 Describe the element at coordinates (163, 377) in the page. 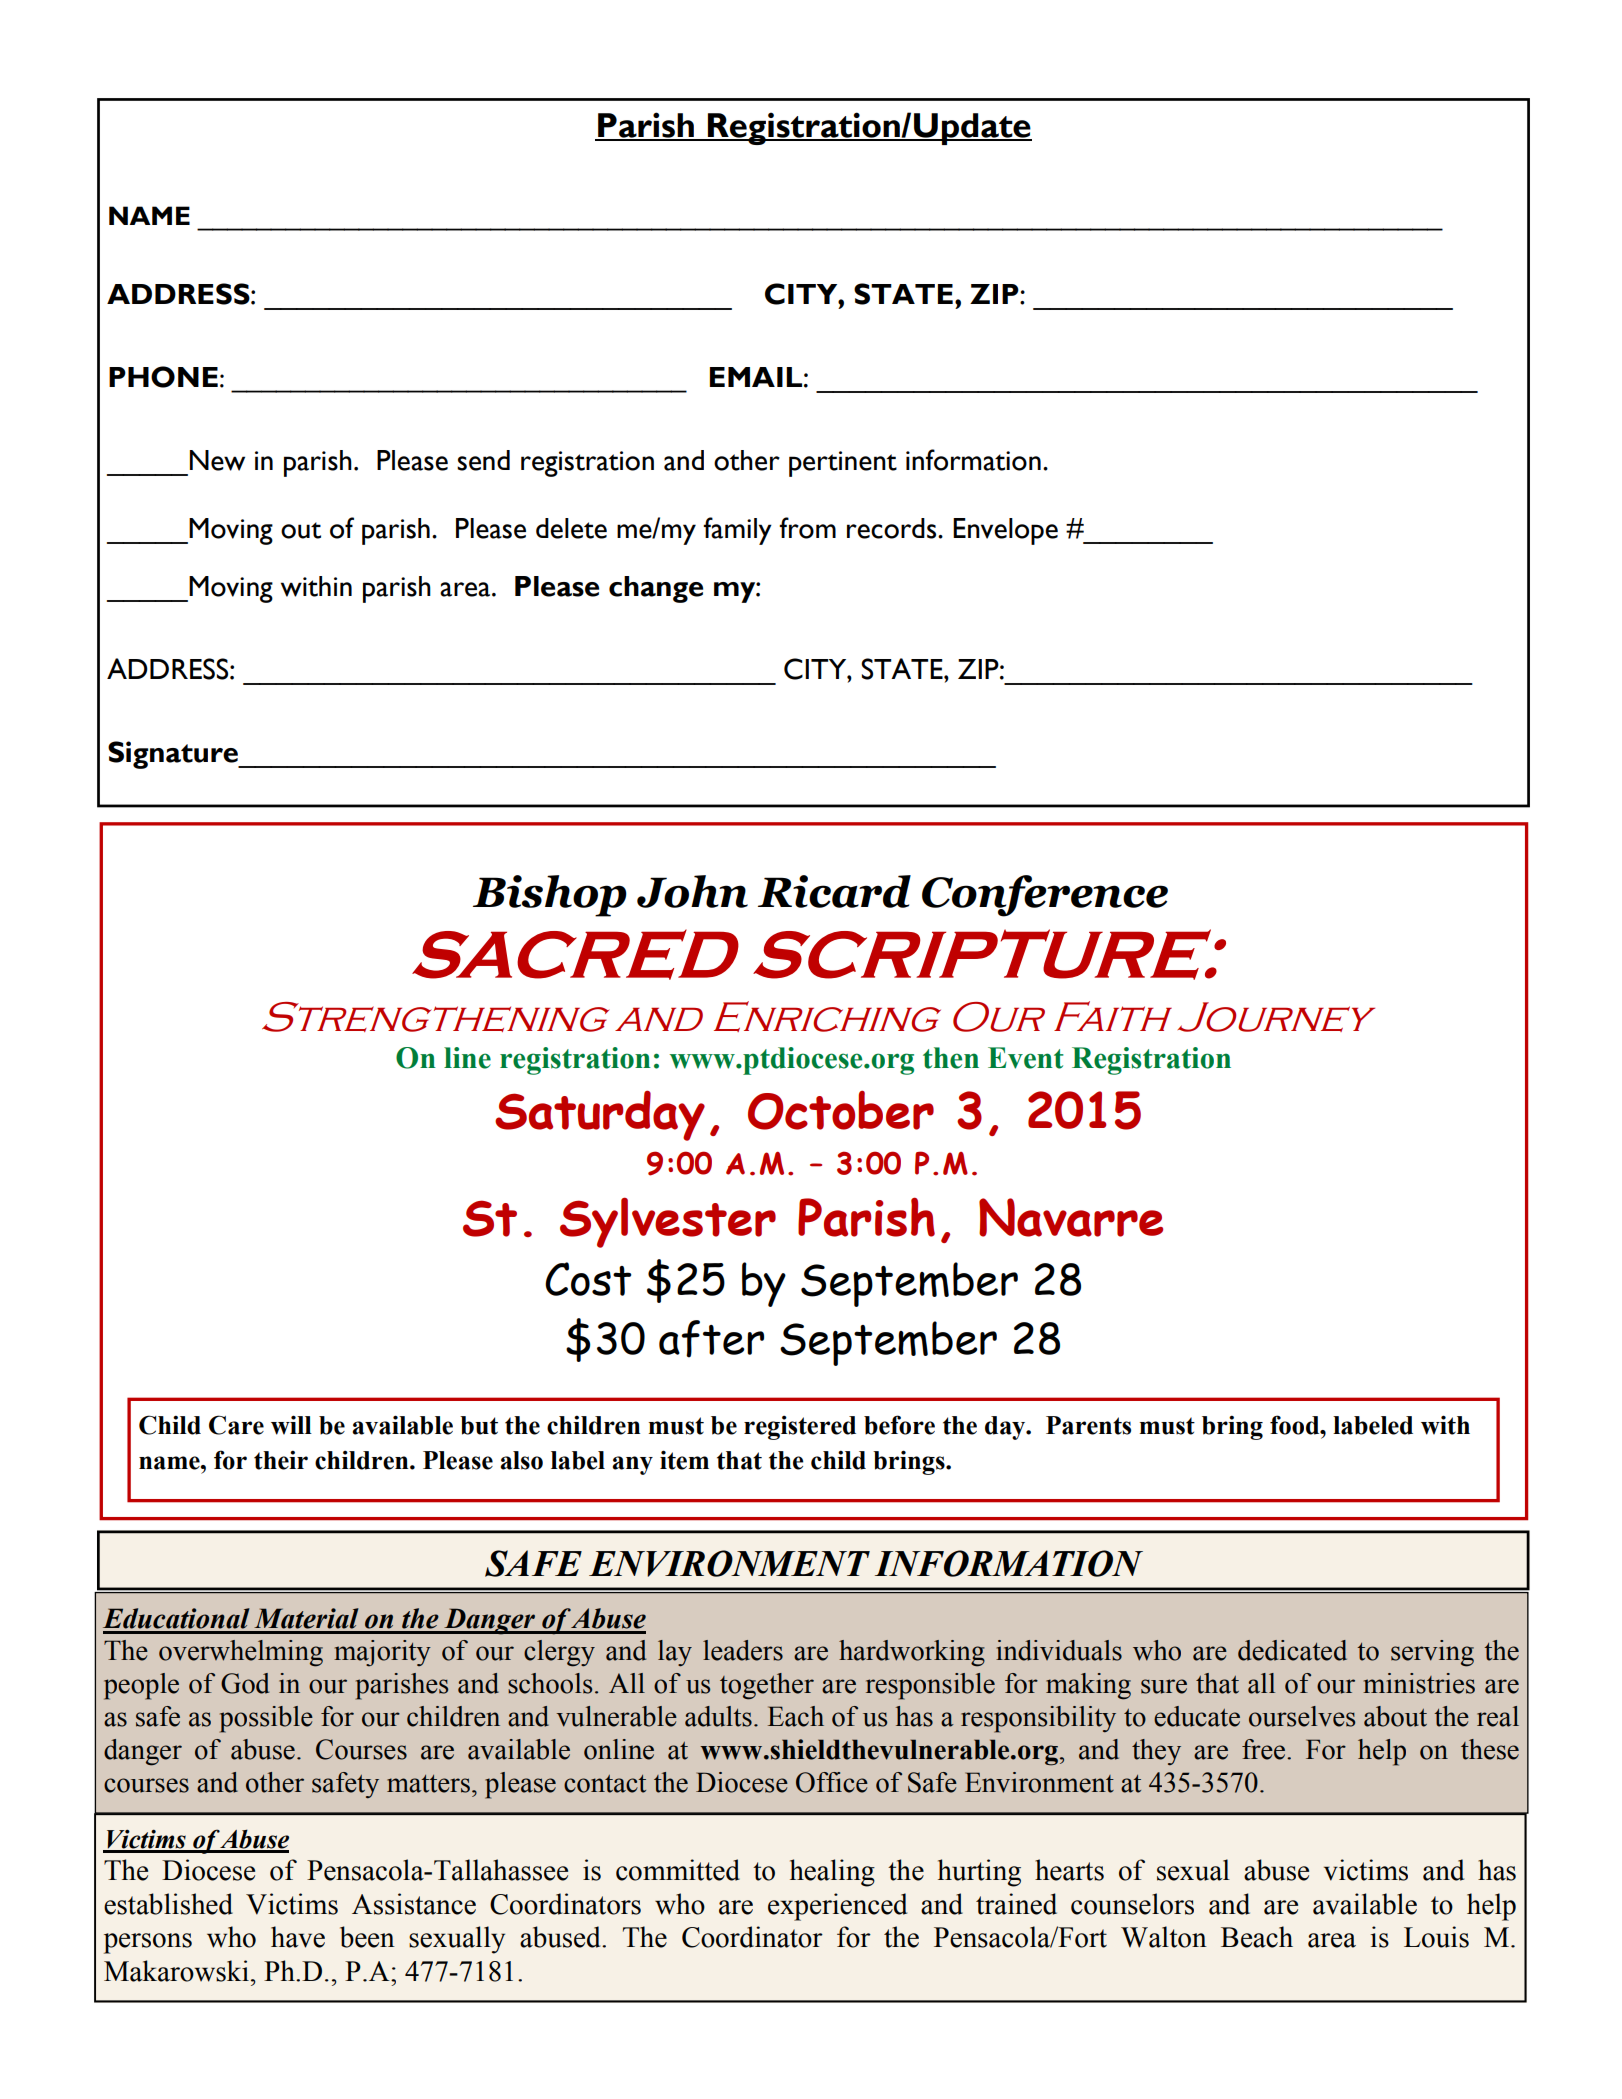

I see `PHONE` at that location.
